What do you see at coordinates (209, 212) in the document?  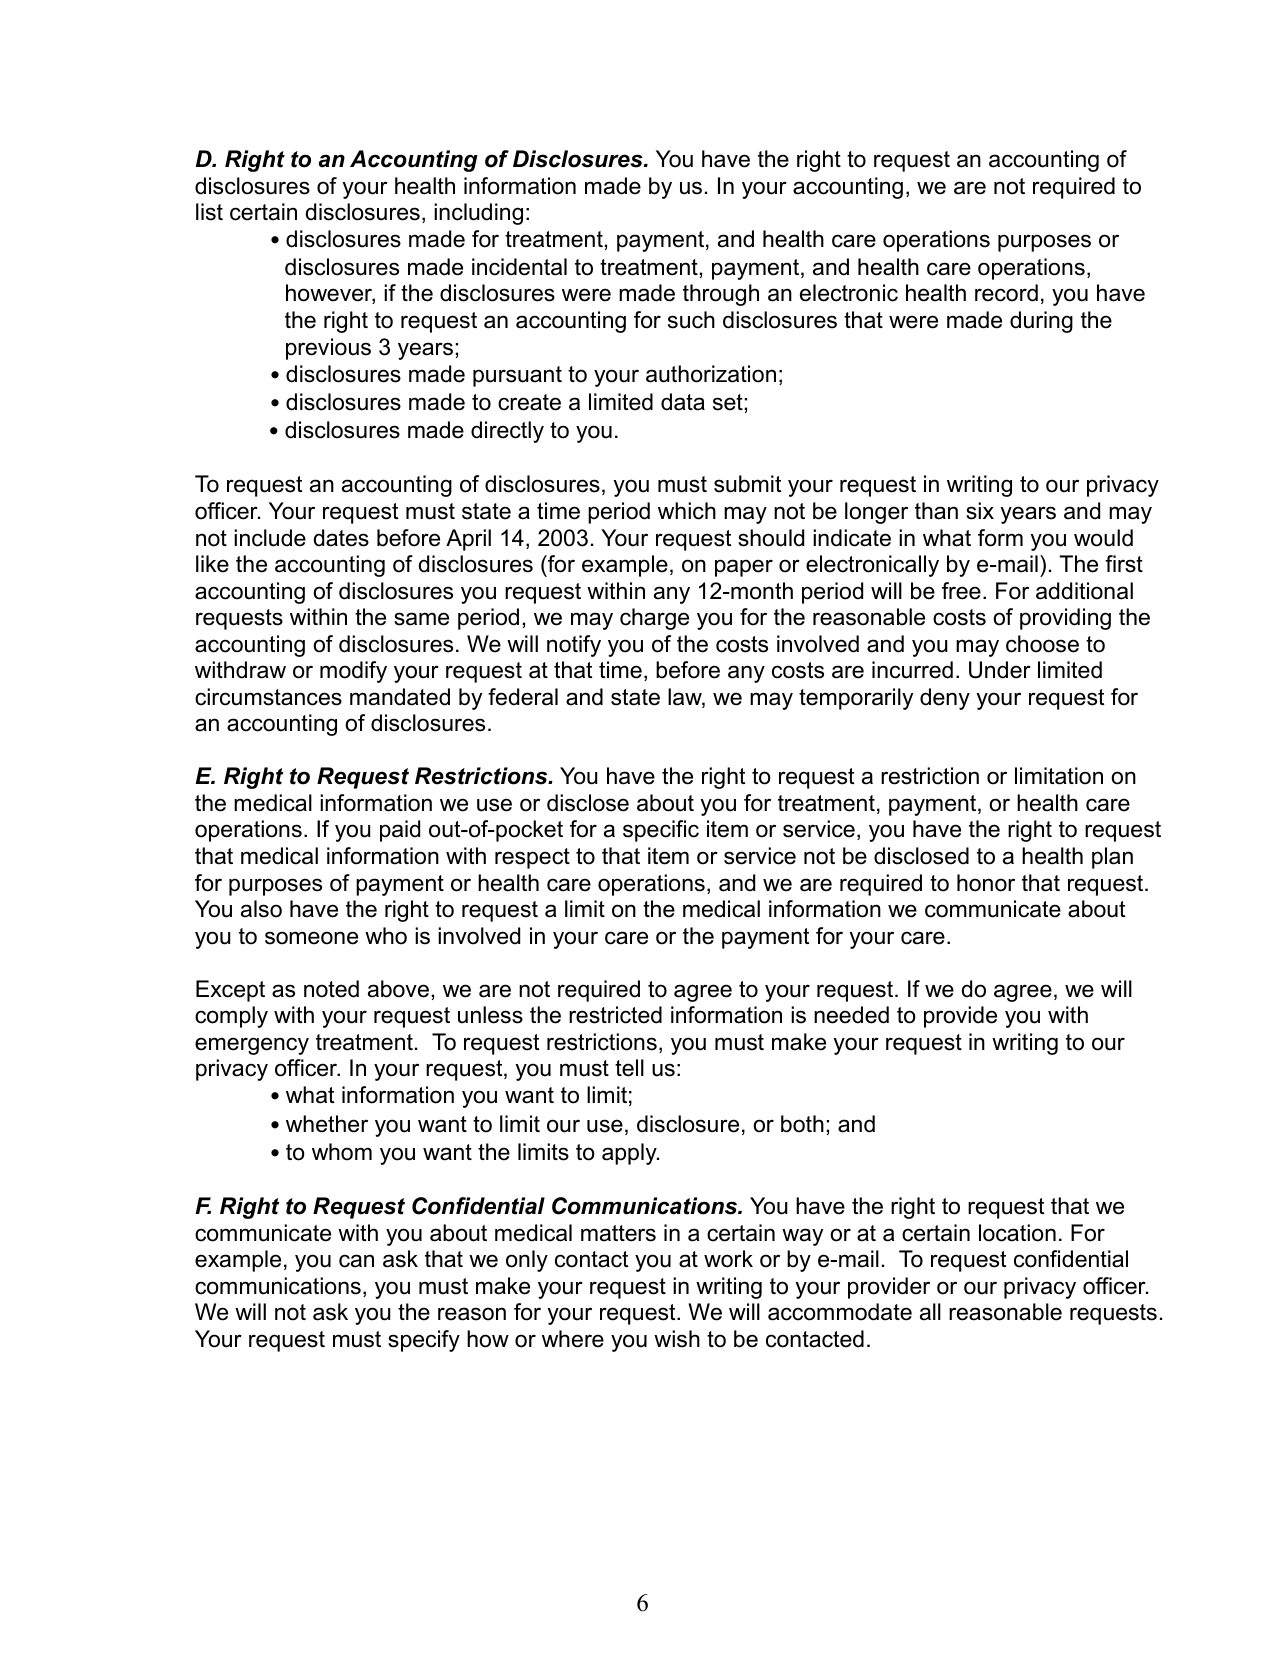 I see `list` at bounding box center [209, 212].
